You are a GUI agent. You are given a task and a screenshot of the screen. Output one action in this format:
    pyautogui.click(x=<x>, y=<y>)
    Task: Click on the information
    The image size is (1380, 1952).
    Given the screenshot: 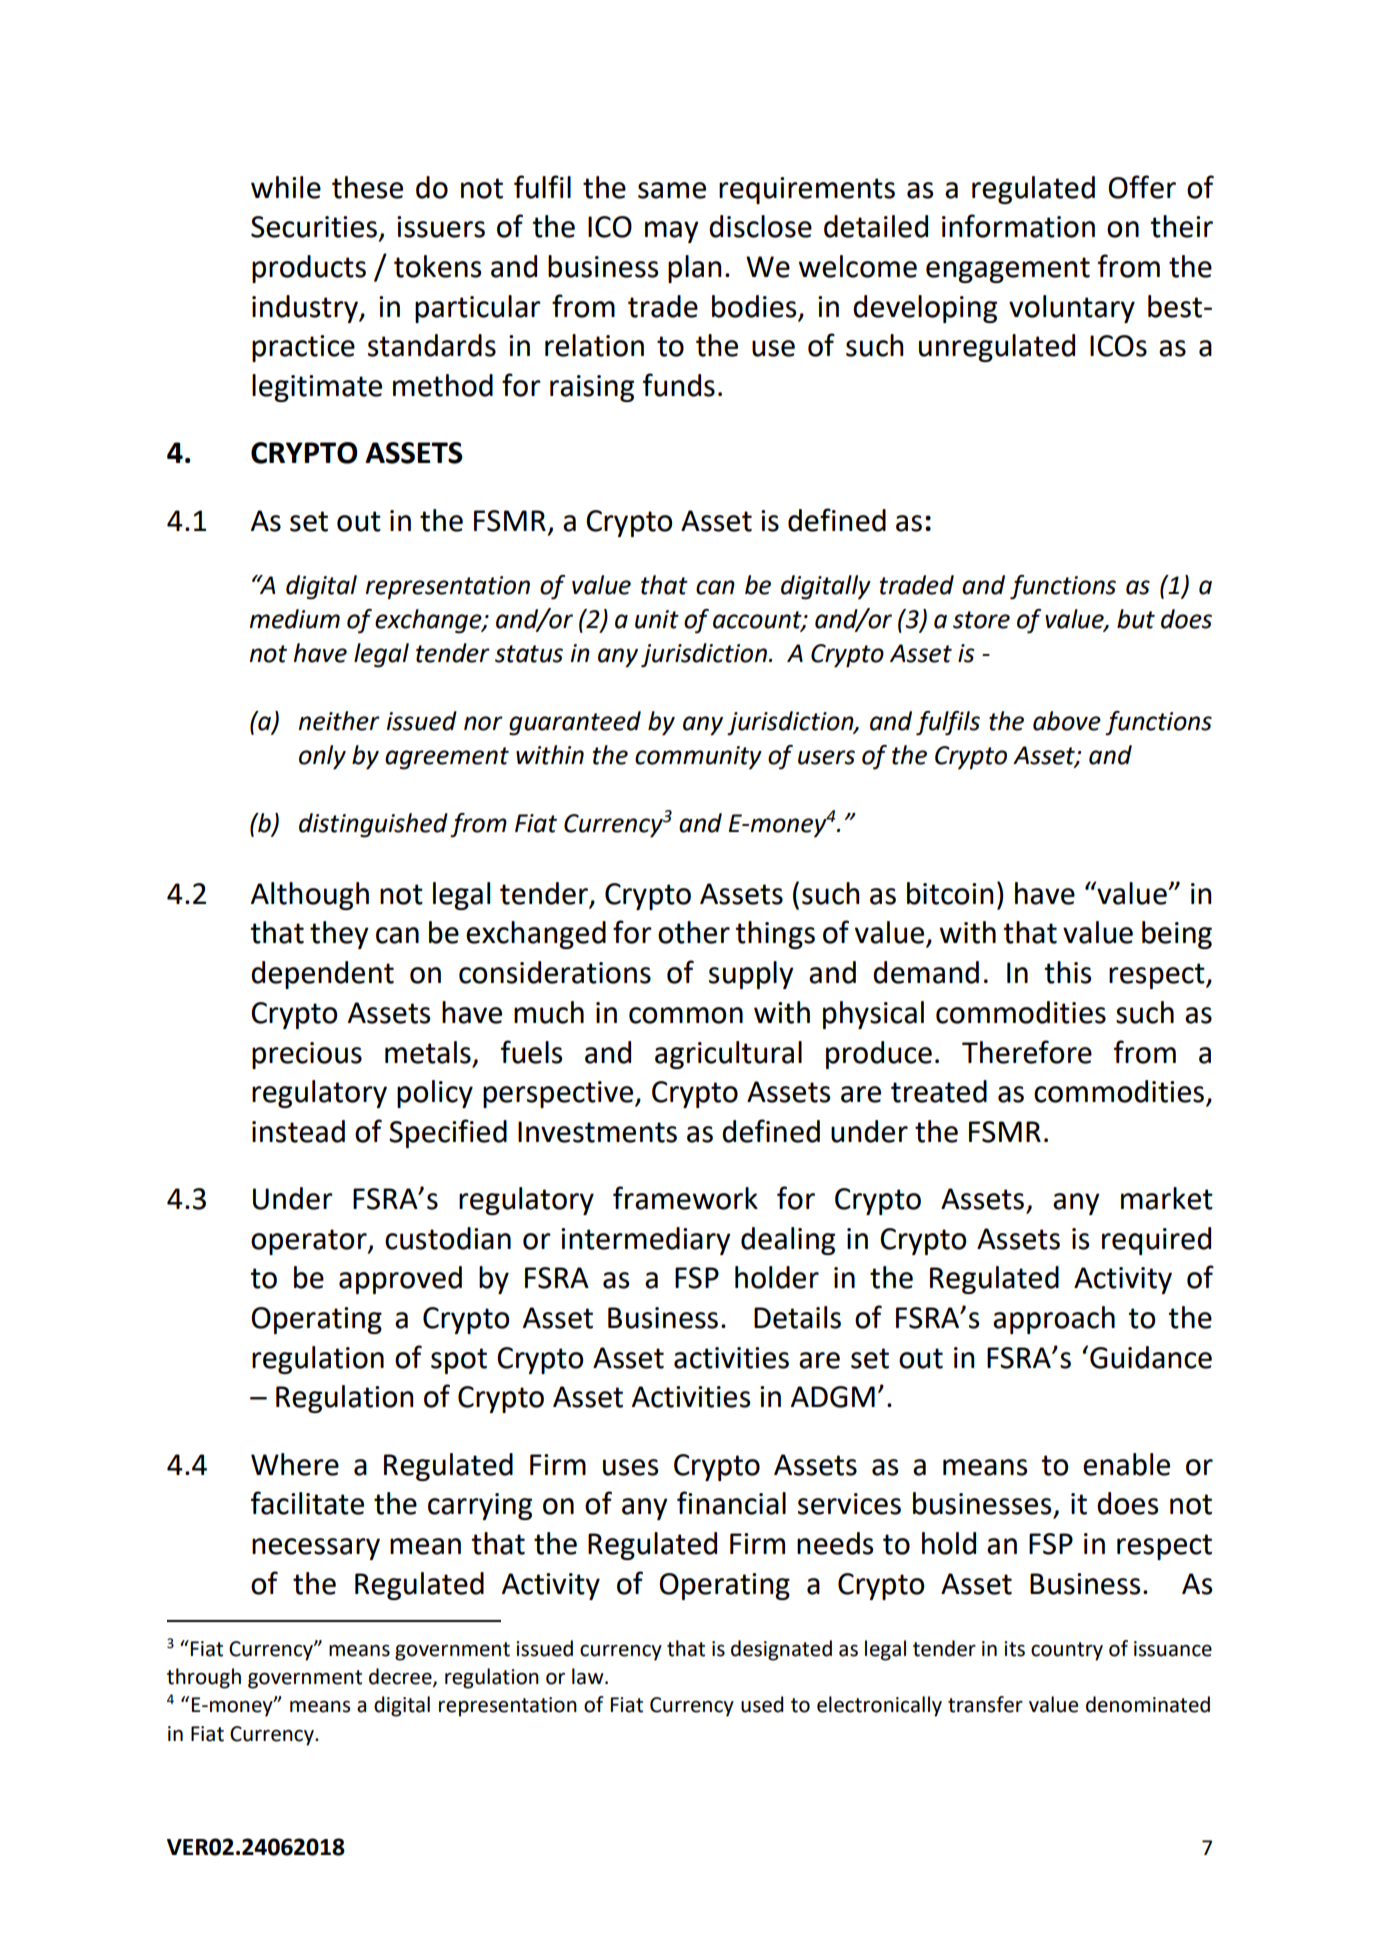 What is the action you would take?
    pyautogui.click(x=1018, y=226)
